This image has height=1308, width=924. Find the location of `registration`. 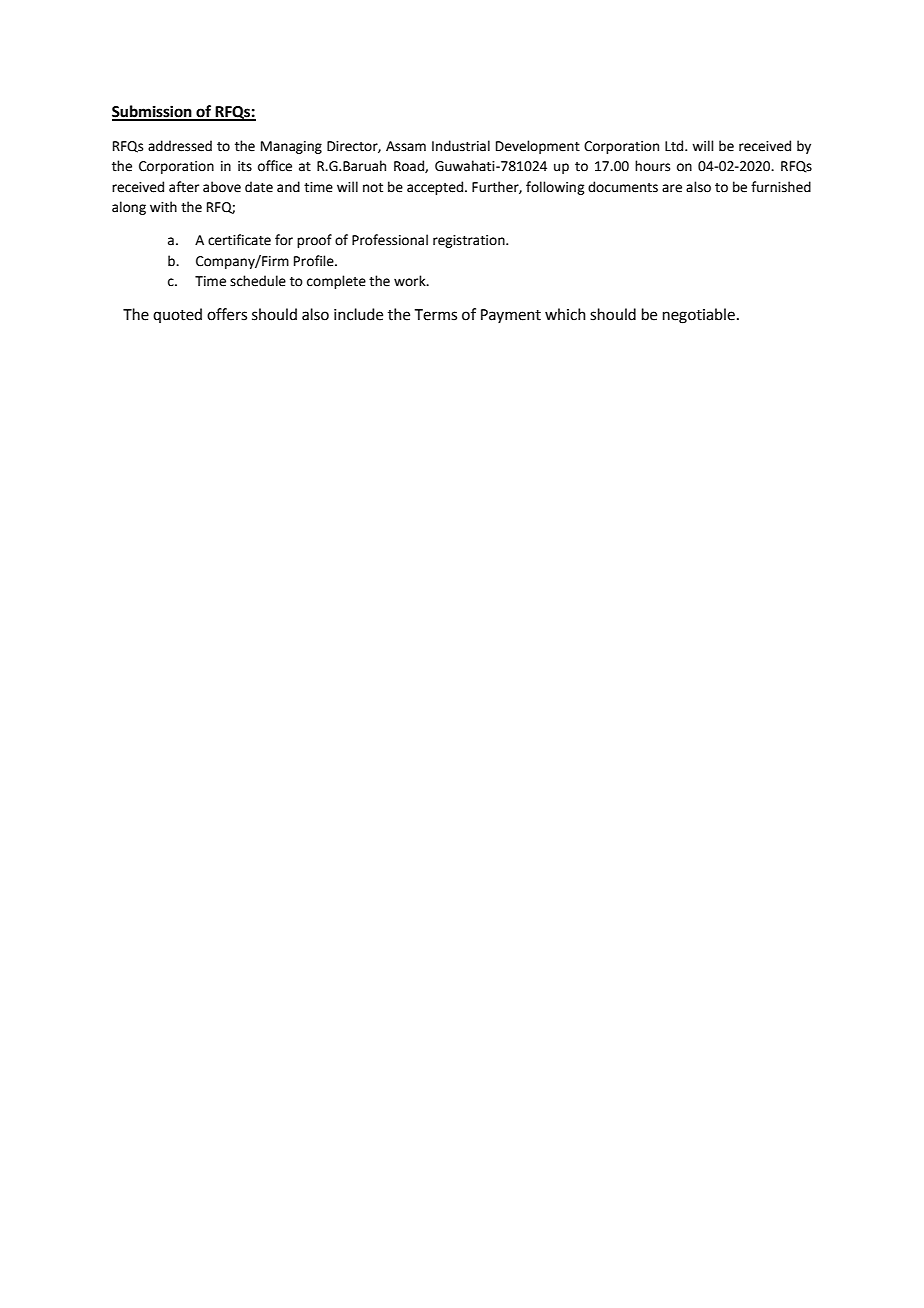

registration is located at coordinates (470, 241).
